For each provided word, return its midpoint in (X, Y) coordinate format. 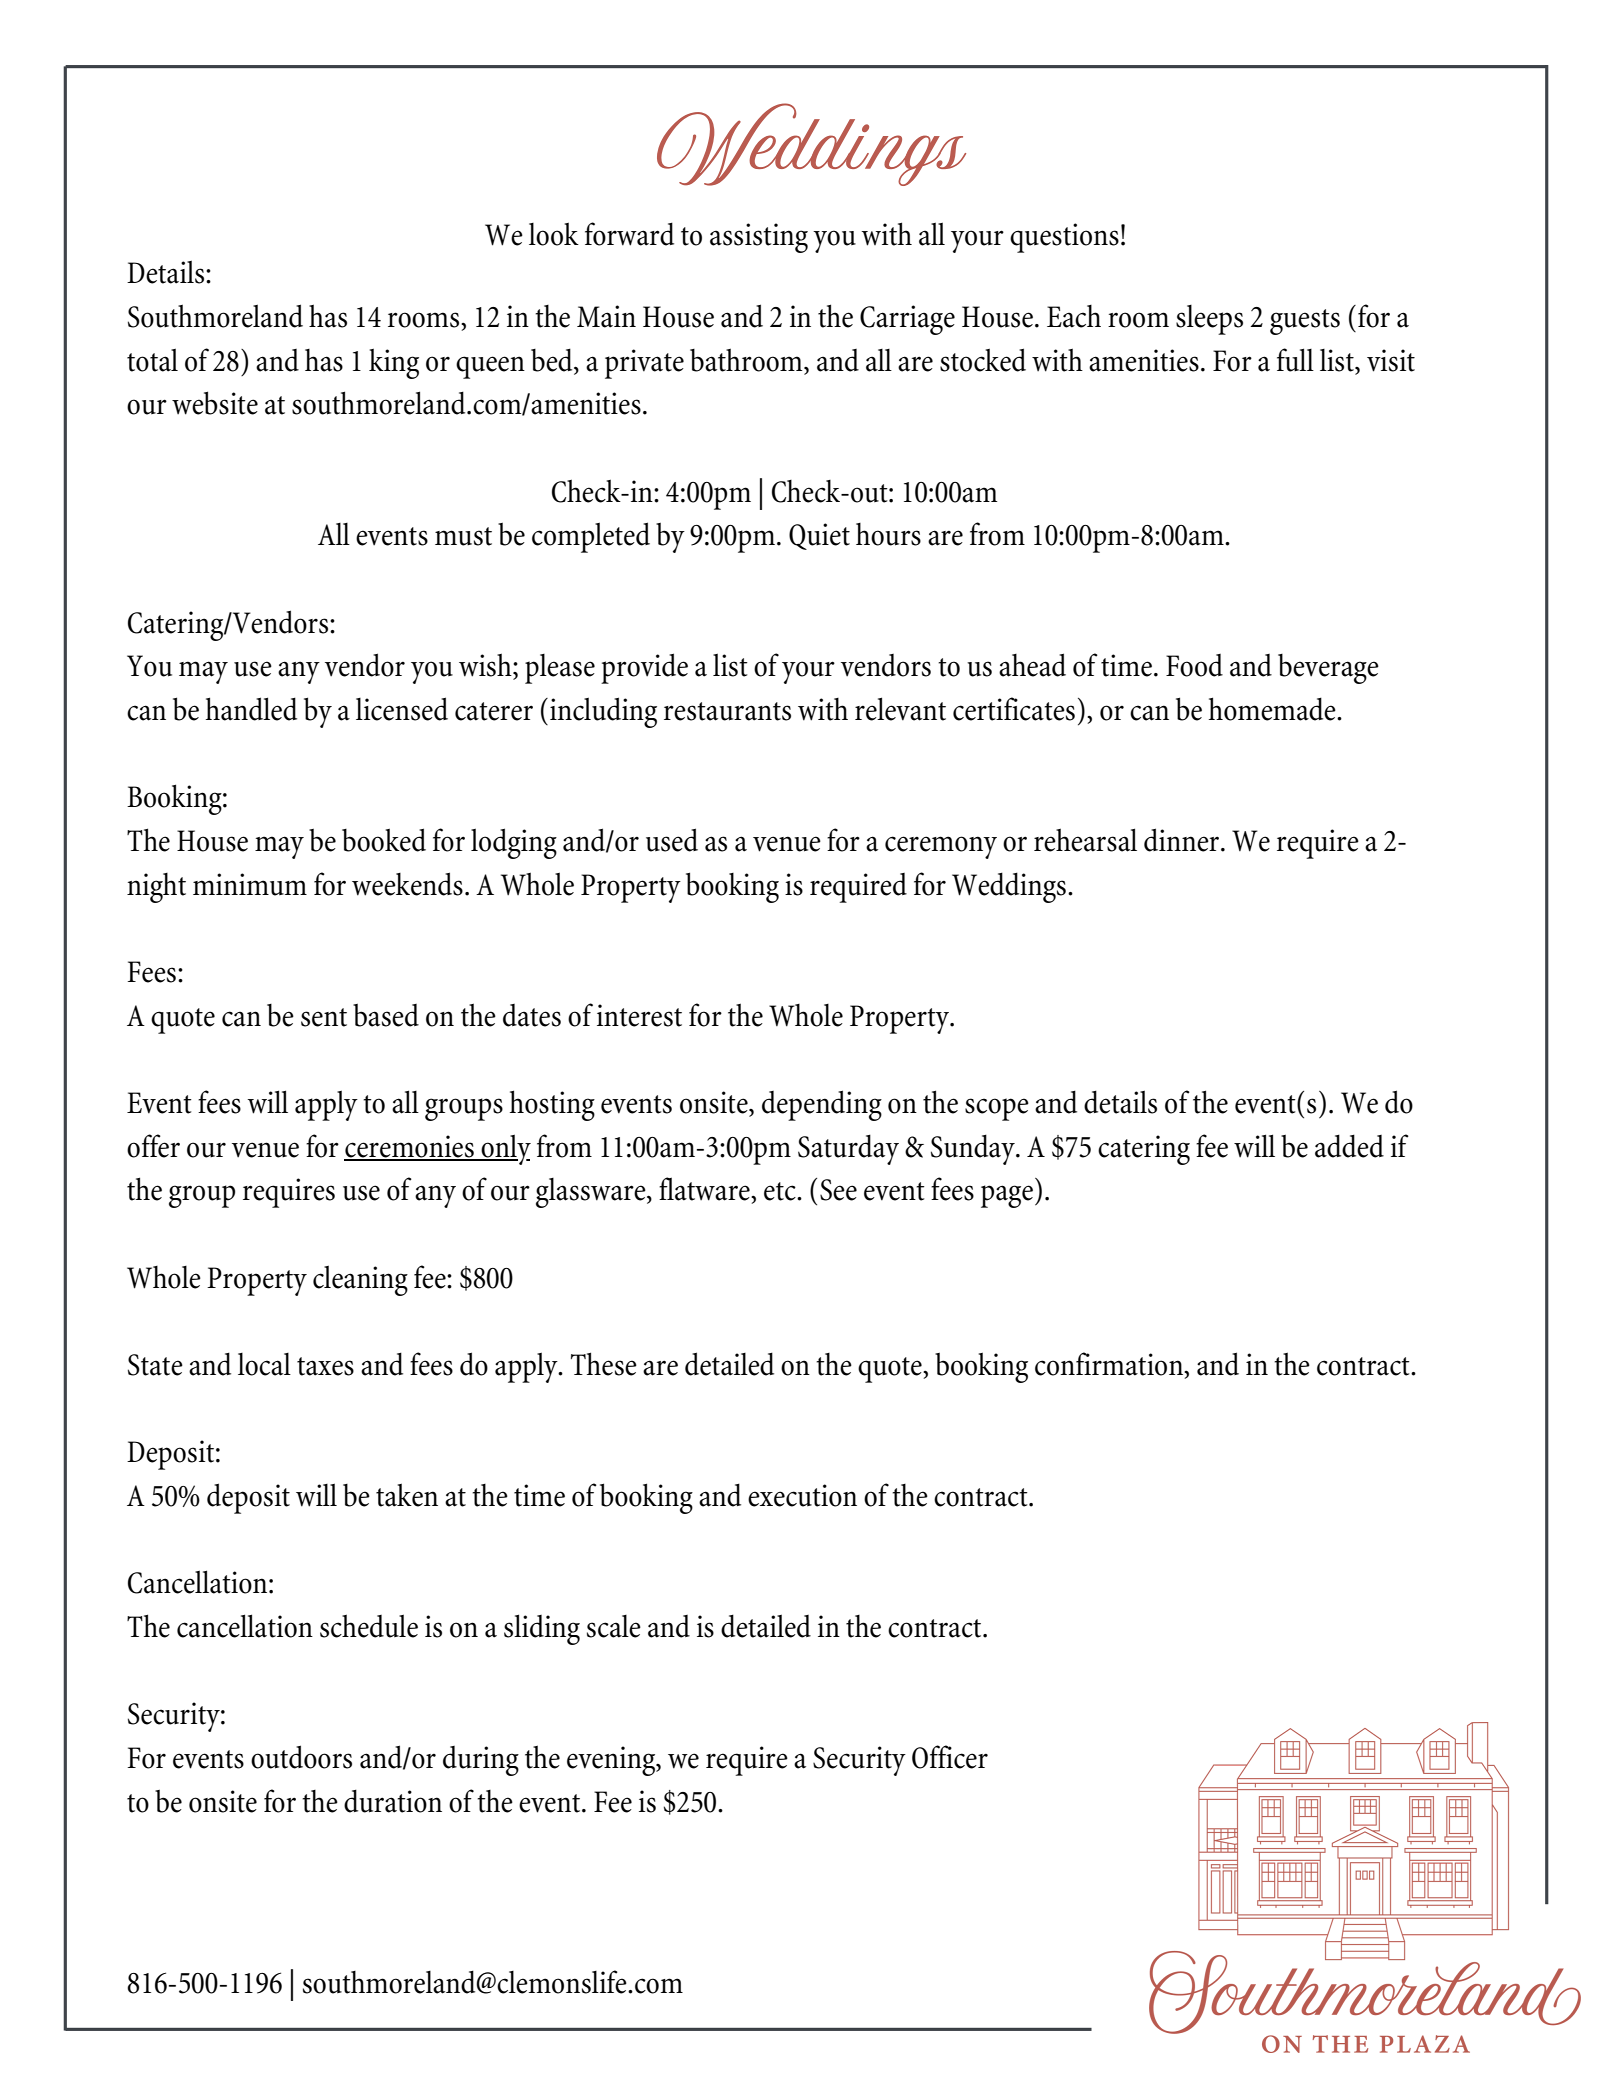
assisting (759, 238)
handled (251, 709)
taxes (325, 1366)
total (152, 360)
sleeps (1209, 320)
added (1349, 1146)
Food (1194, 665)
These (604, 1364)
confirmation (1110, 1364)
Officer (950, 1757)
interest (639, 1015)
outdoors (301, 1757)
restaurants (727, 711)
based (386, 1015)
